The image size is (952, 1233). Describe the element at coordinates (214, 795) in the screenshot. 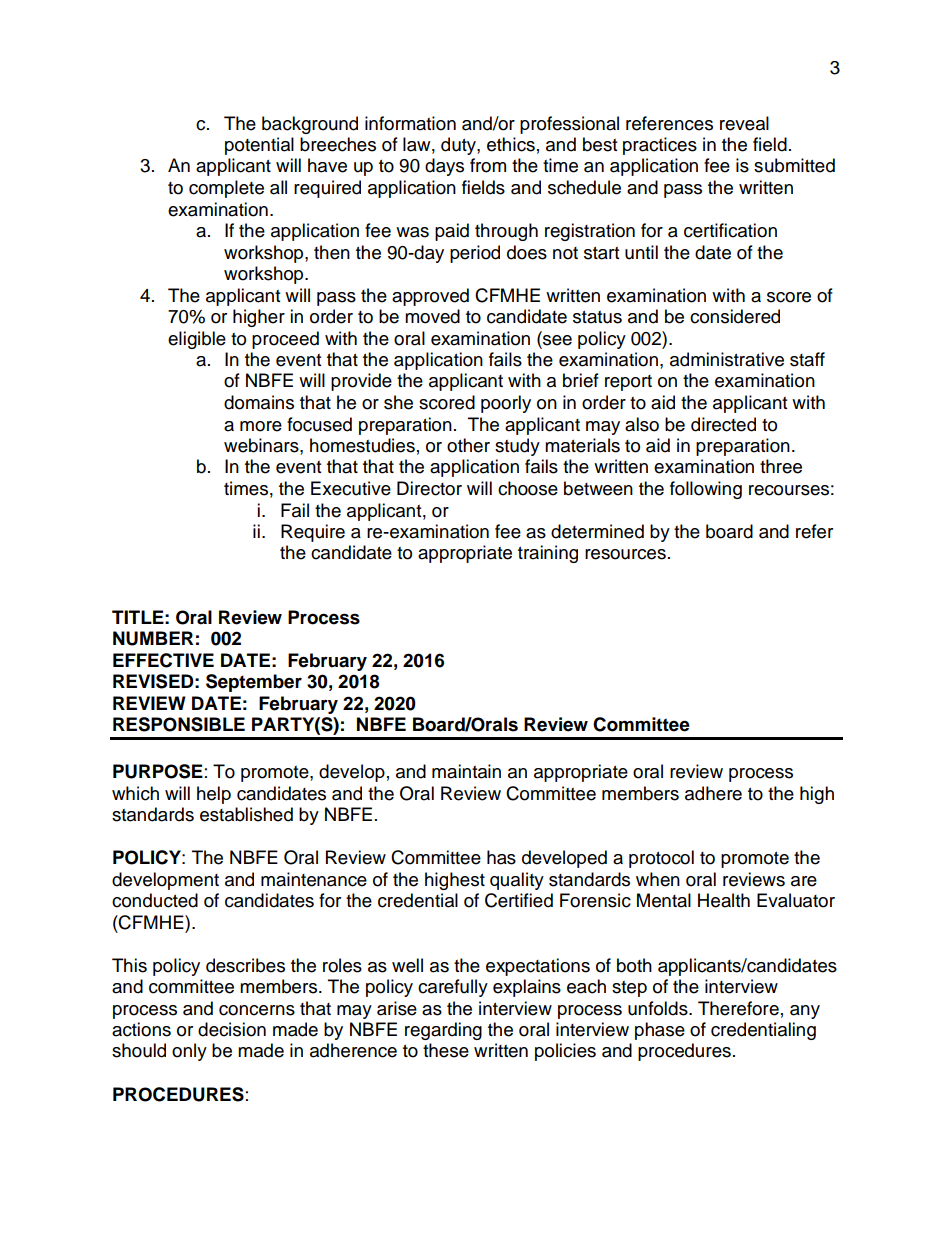

I see `help` at that location.
